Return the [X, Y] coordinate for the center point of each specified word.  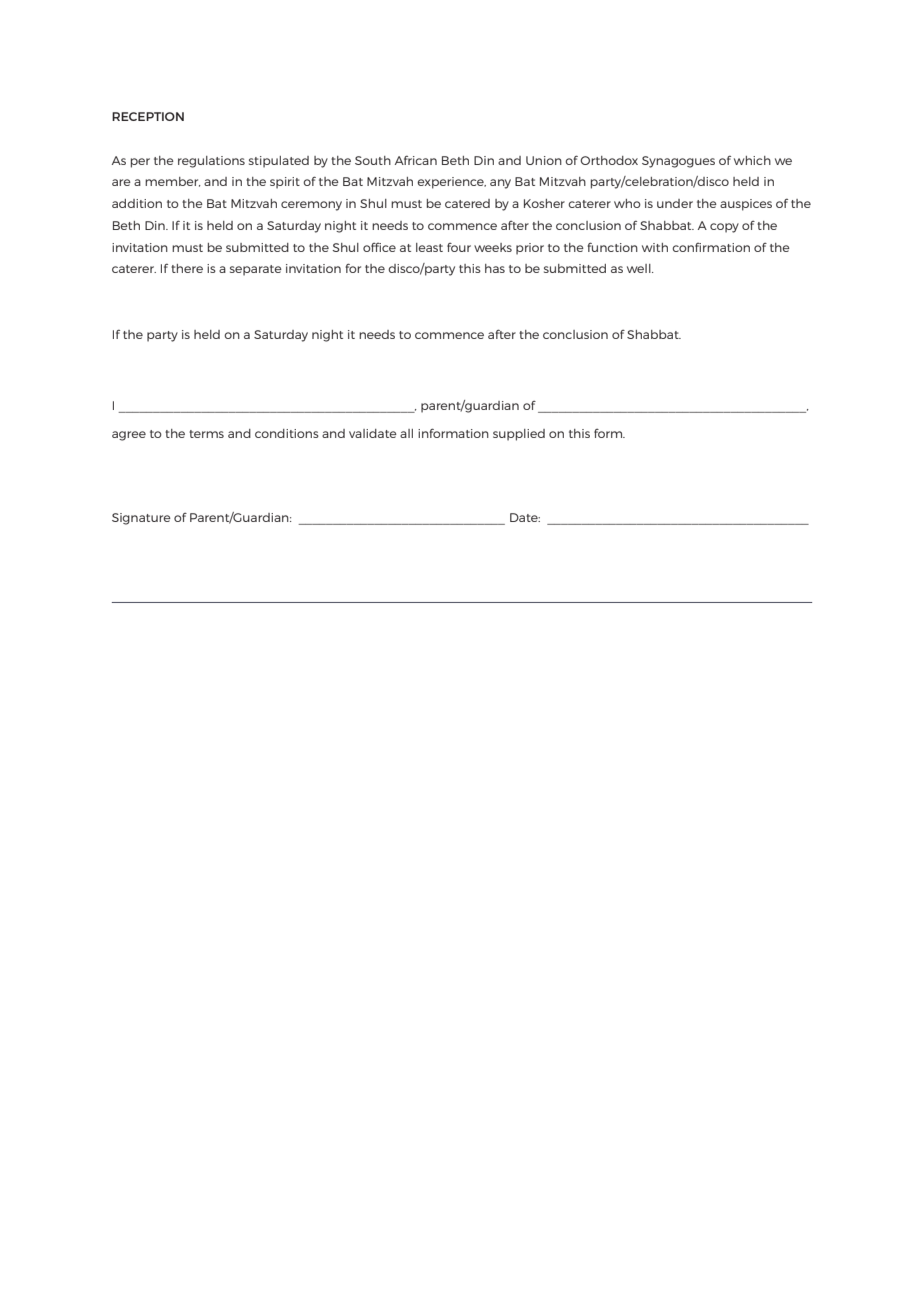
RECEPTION [148, 116]
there [187, 268]
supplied [519, 435]
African [416, 160]
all [406, 433]
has [495, 268]
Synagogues [678, 162]
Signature [141, 519]
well [640, 268]
